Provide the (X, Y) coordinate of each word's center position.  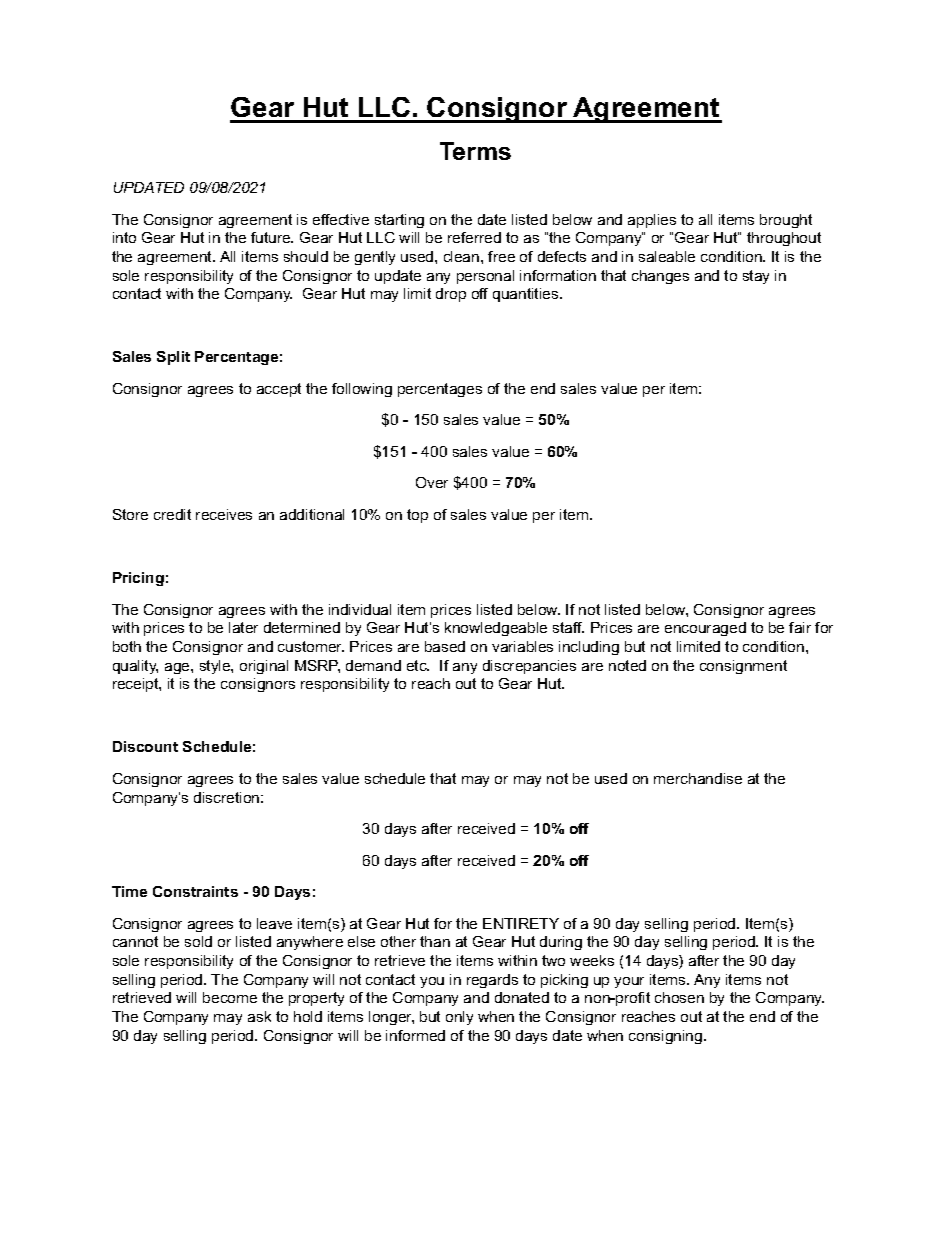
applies (652, 221)
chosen (679, 997)
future (272, 237)
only (459, 1018)
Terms (475, 151)
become (230, 997)
